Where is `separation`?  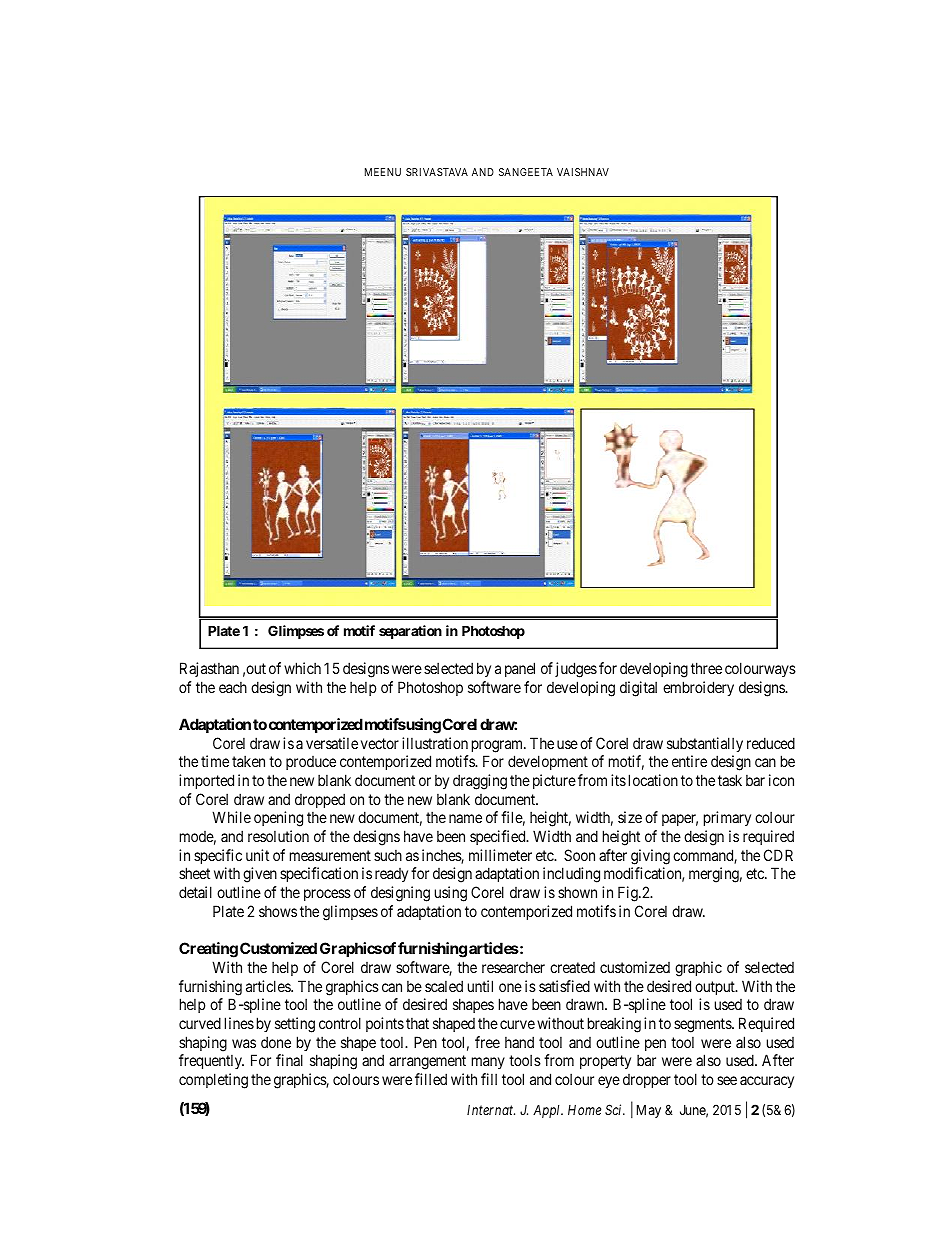
separation is located at coordinates (410, 632).
